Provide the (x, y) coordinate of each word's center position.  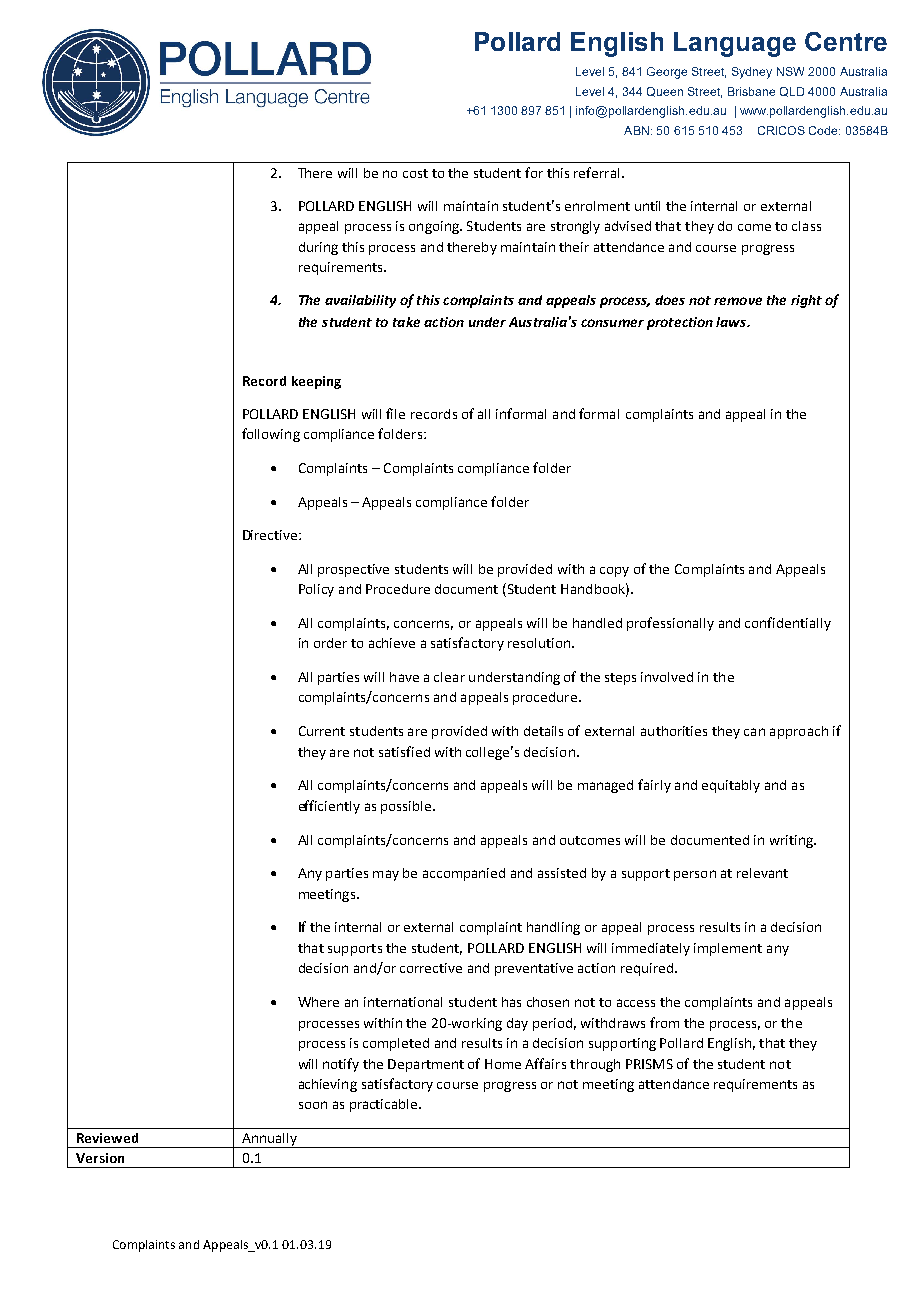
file (395, 413)
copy (614, 572)
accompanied (464, 874)
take (406, 322)
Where (318, 1002)
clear (449, 677)
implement (728, 949)
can (754, 732)
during (318, 248)
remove (738, 301)
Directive (271, 535)
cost (415, 173)
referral (596, 172)
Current (322, 731)
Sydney (752, 73)
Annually (269, 1140)
